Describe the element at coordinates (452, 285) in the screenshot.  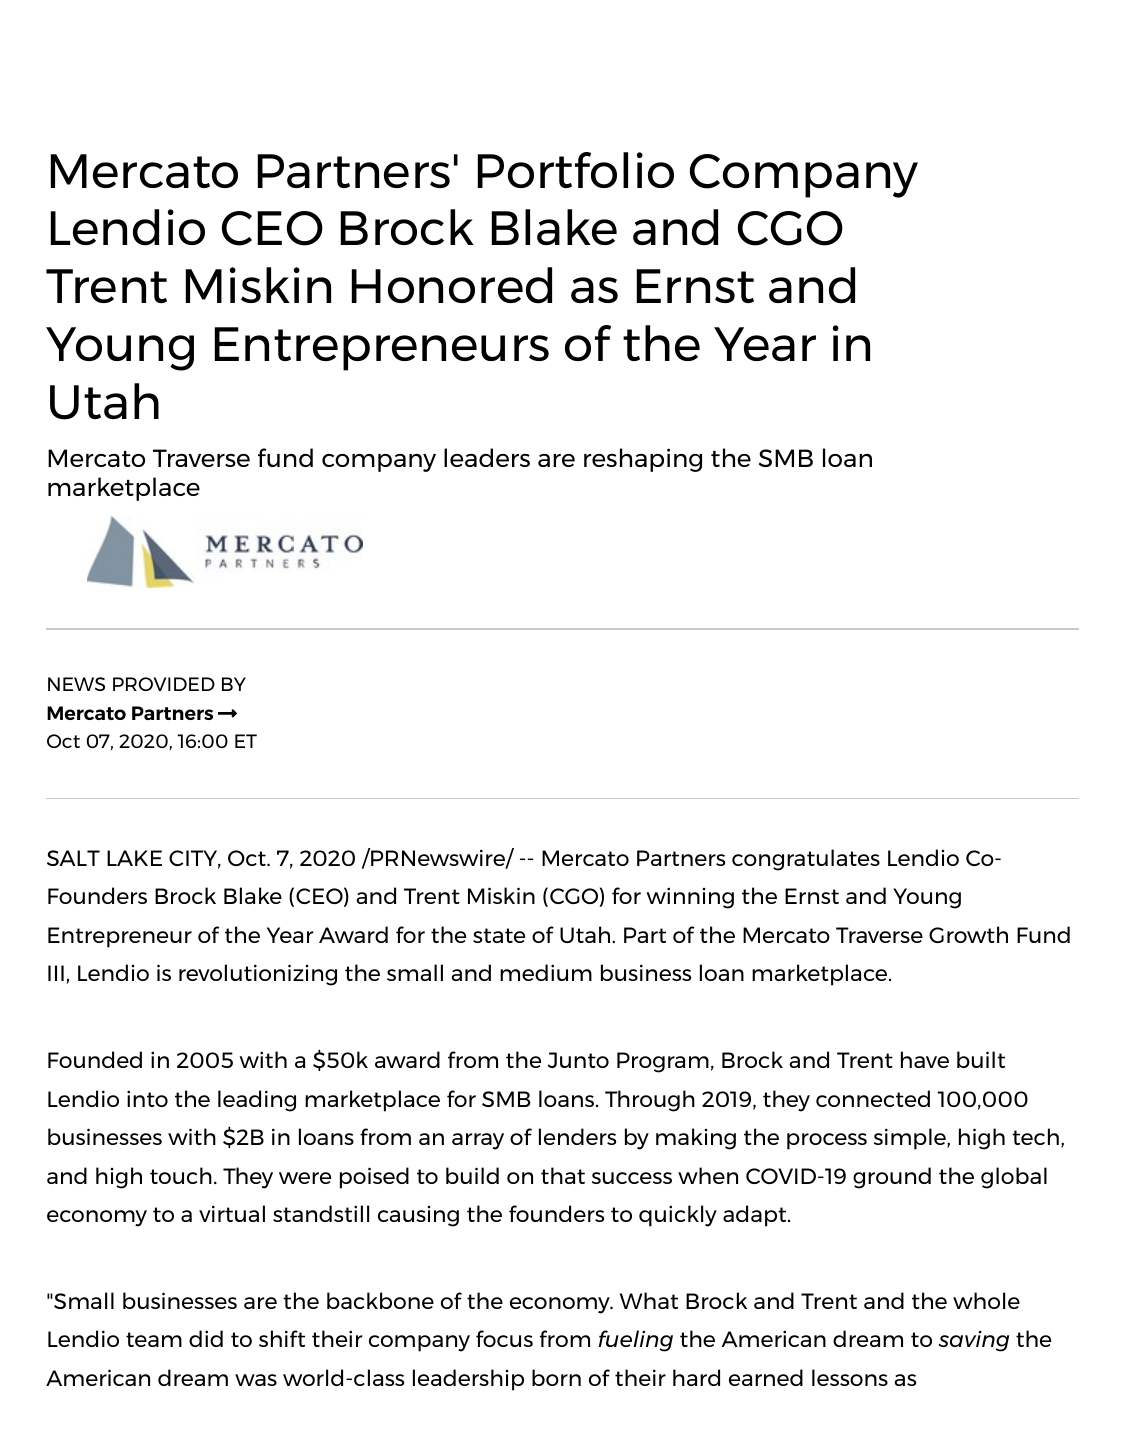
I see `Honored` at that location.
